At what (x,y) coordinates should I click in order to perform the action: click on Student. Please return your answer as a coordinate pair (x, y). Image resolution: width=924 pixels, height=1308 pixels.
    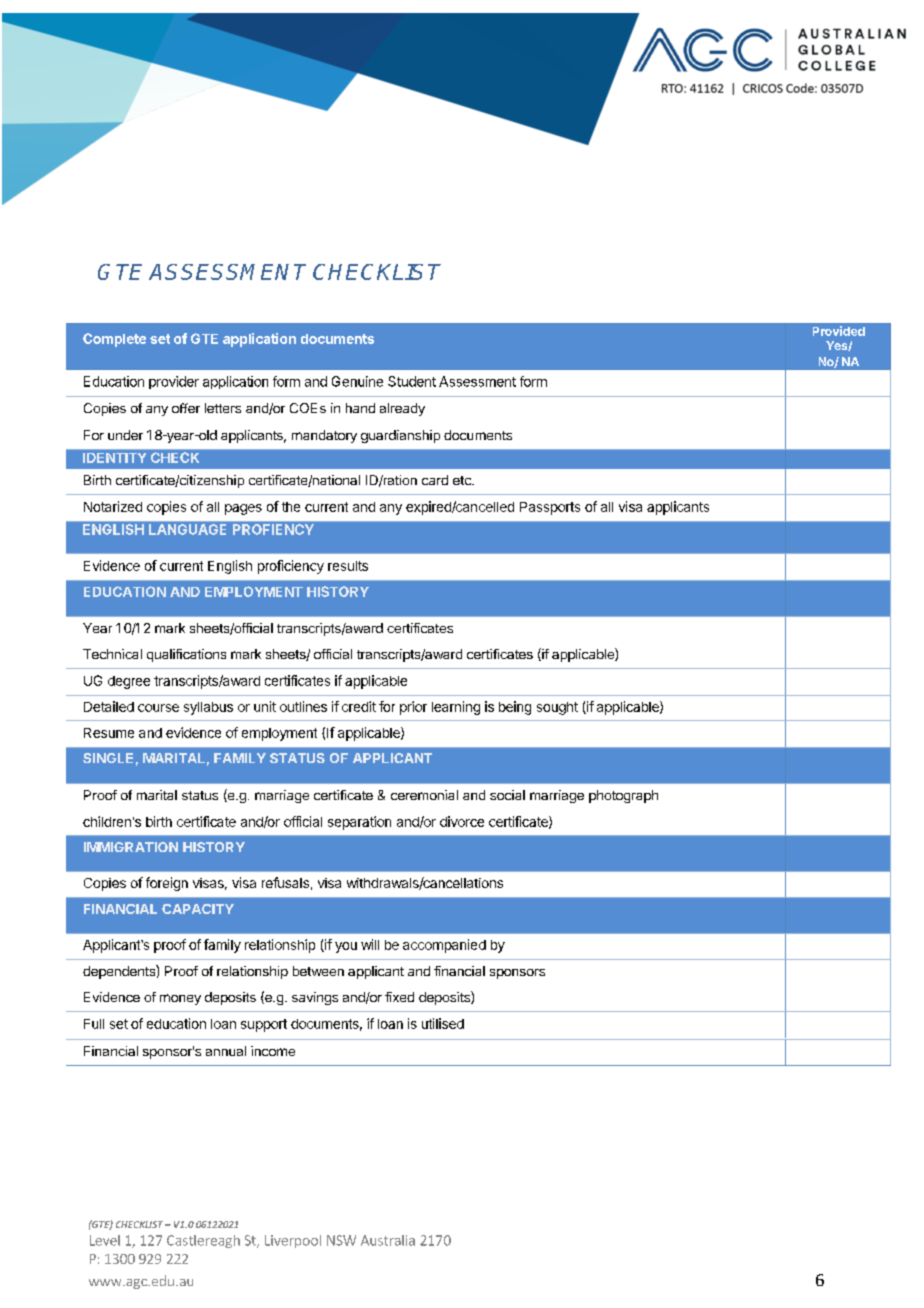
    Looking at the image, I should click on (412, 381).
